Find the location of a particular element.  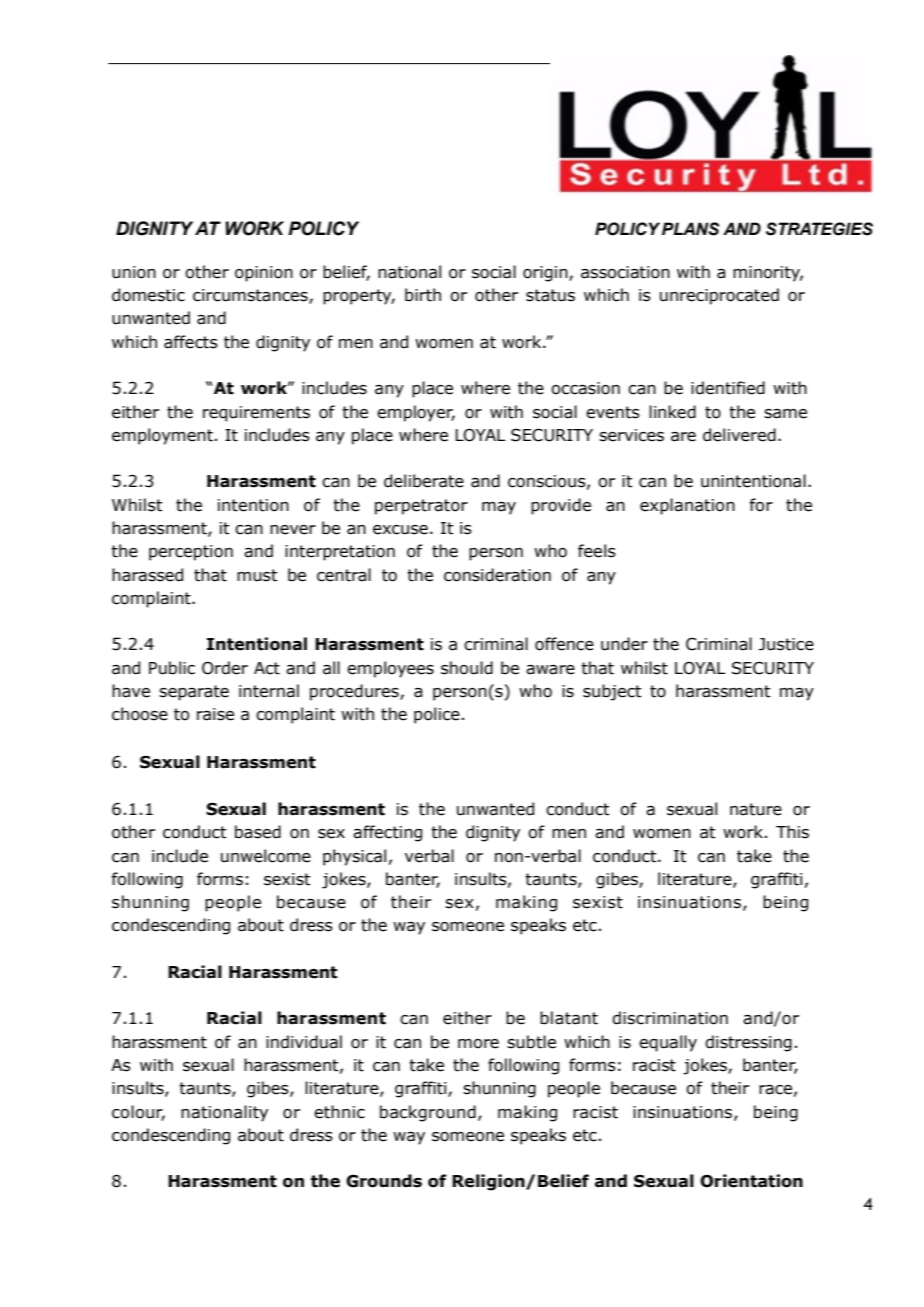

employment is located at coordinates (162, 436).
